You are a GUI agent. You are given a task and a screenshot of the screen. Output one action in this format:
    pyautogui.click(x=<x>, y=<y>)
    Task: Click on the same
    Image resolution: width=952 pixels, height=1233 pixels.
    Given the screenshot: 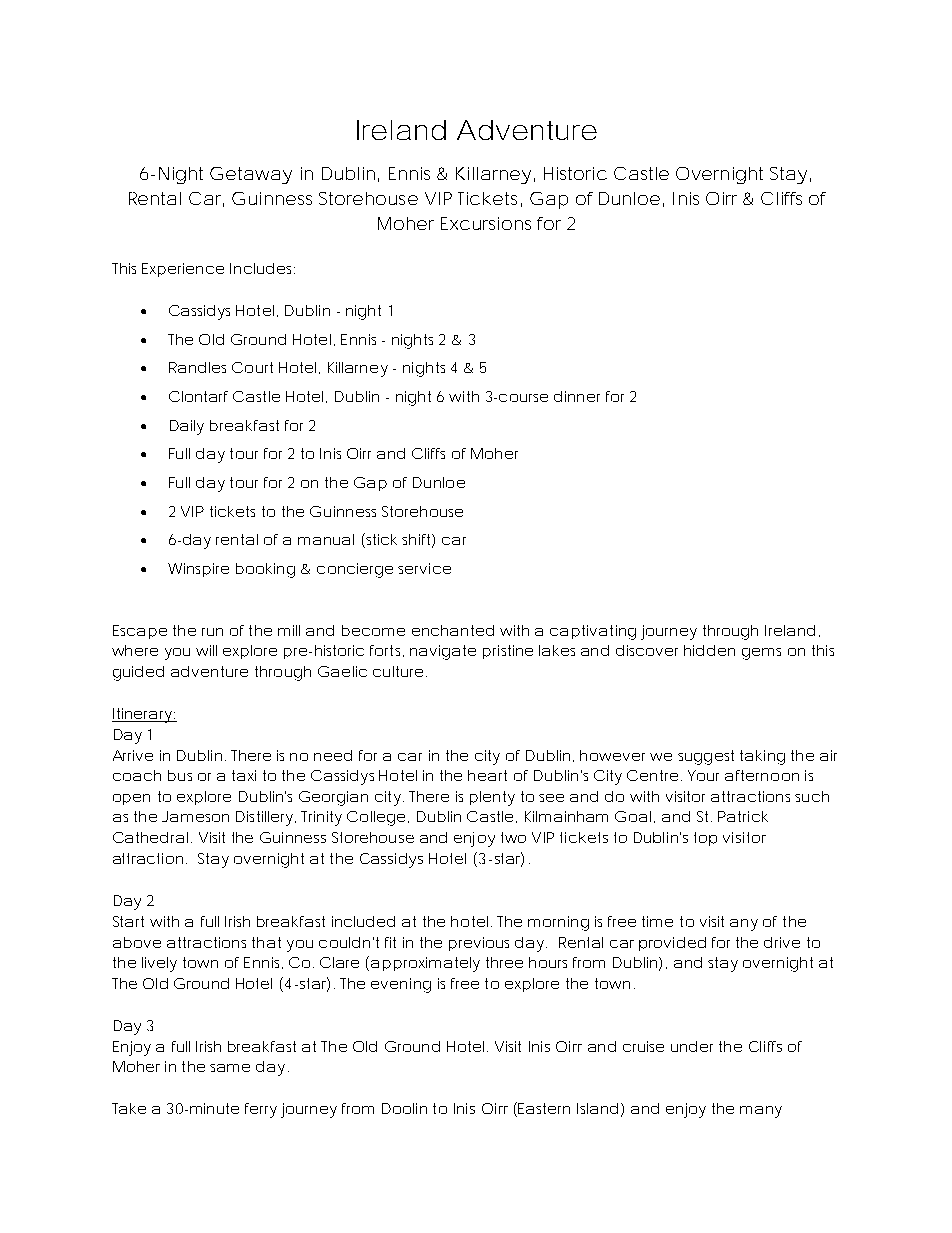 What is the action you would take?
    pyautogui.click(x=230, y=1068)
